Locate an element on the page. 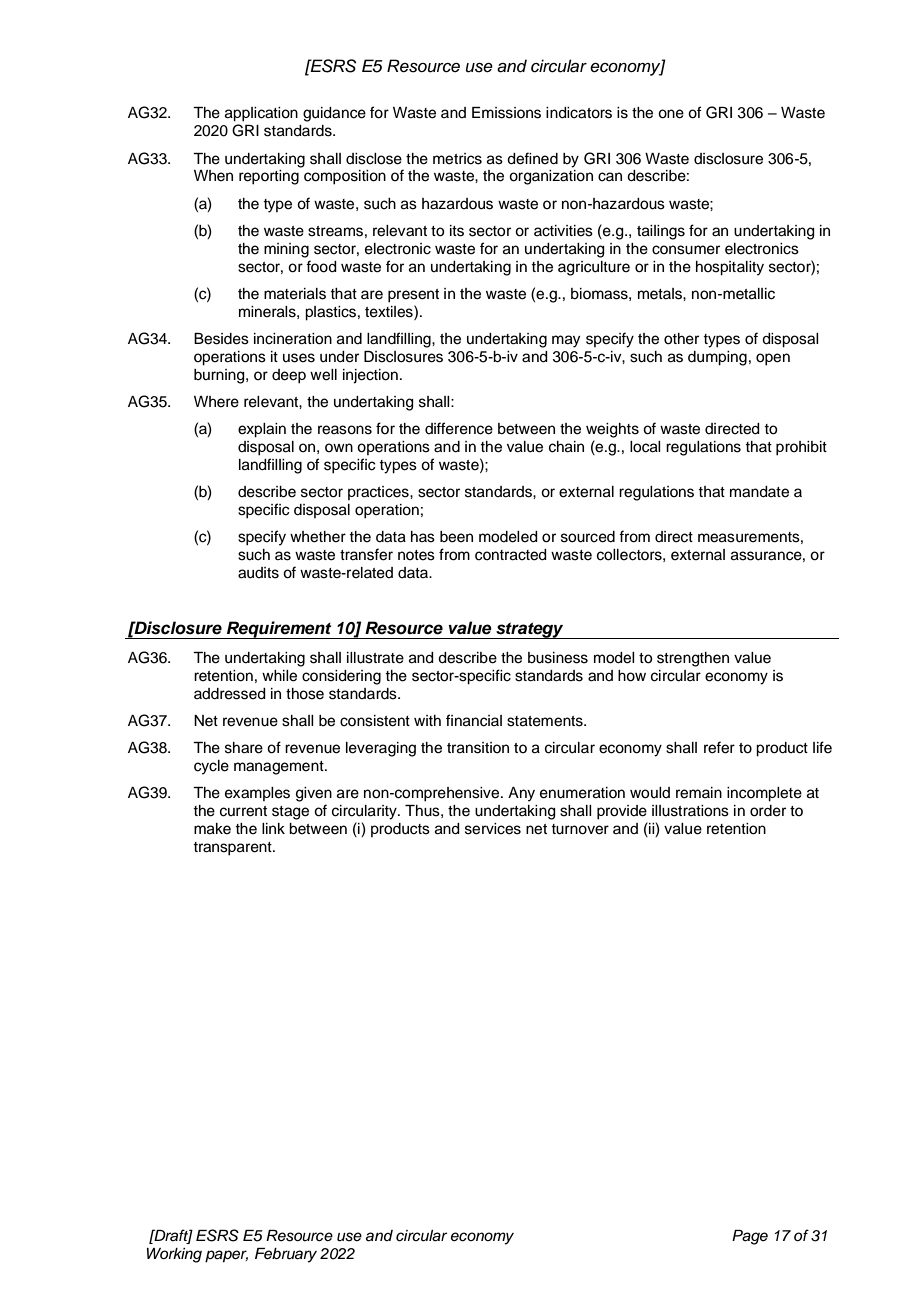 The image size is (924, 1308). reporting is located at coordinates (269, 177).
